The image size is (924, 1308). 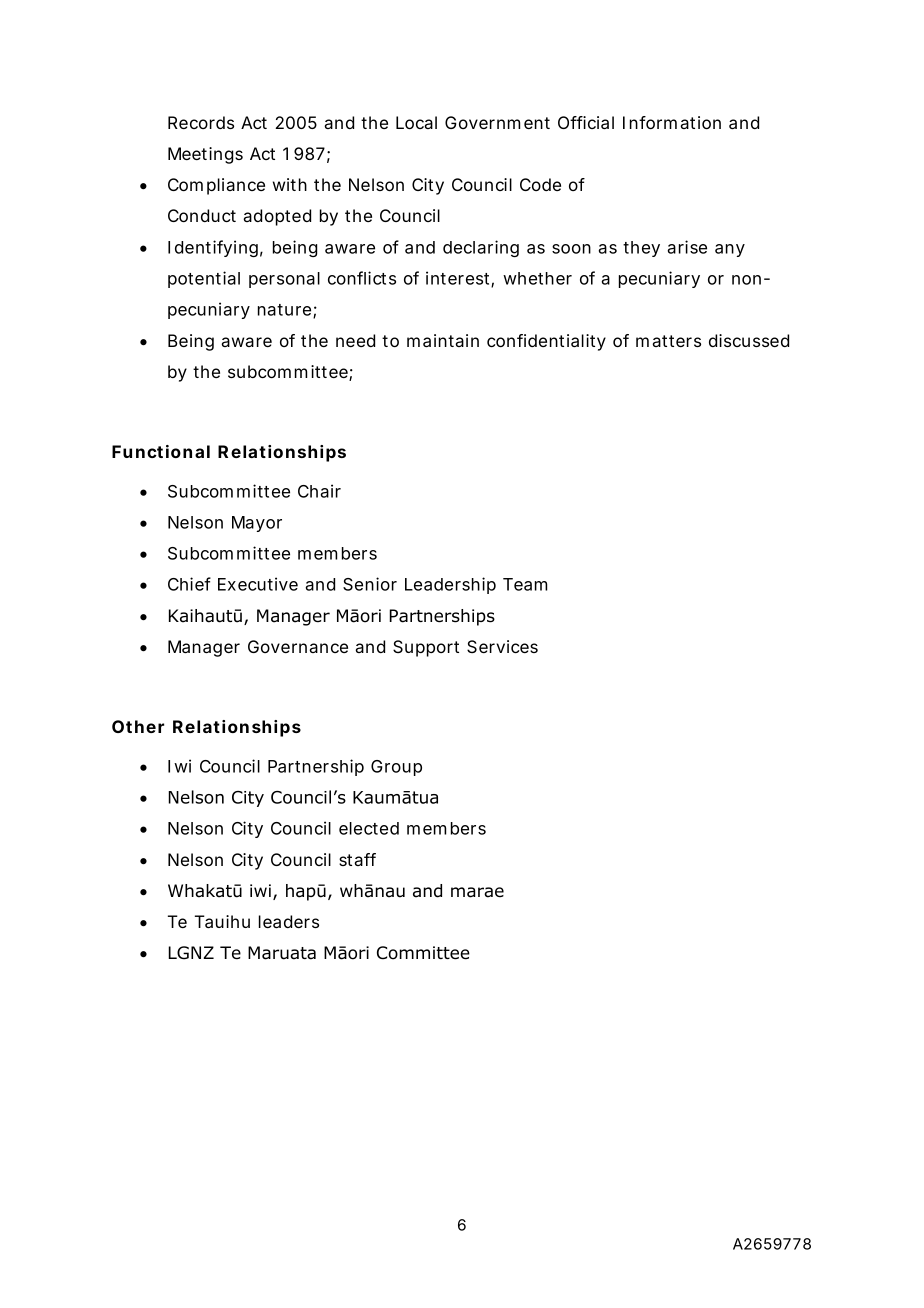 What do you see at coordinates (257, 524) in the screenshot?
I see `Mayor` at bounding box center [257, 524].
